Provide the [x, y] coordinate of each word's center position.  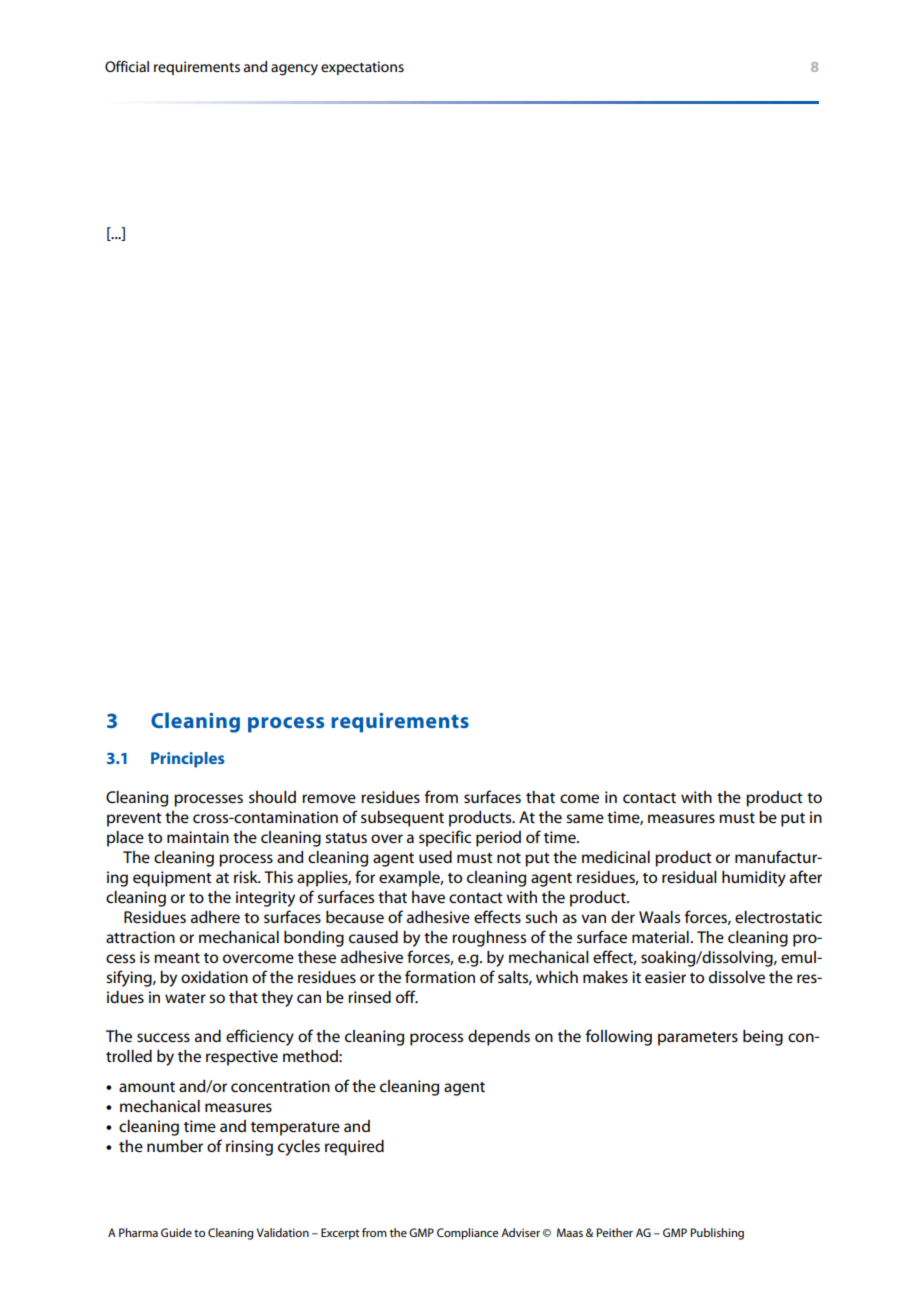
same [585, 818]
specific [445, 838]
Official [127, 66]
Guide [176, 1232]
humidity [754, 879]
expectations [362, 68]
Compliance [468, 1234]
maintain [198, 837]
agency [294, 70]
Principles [188, 760]
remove [329, 798]
